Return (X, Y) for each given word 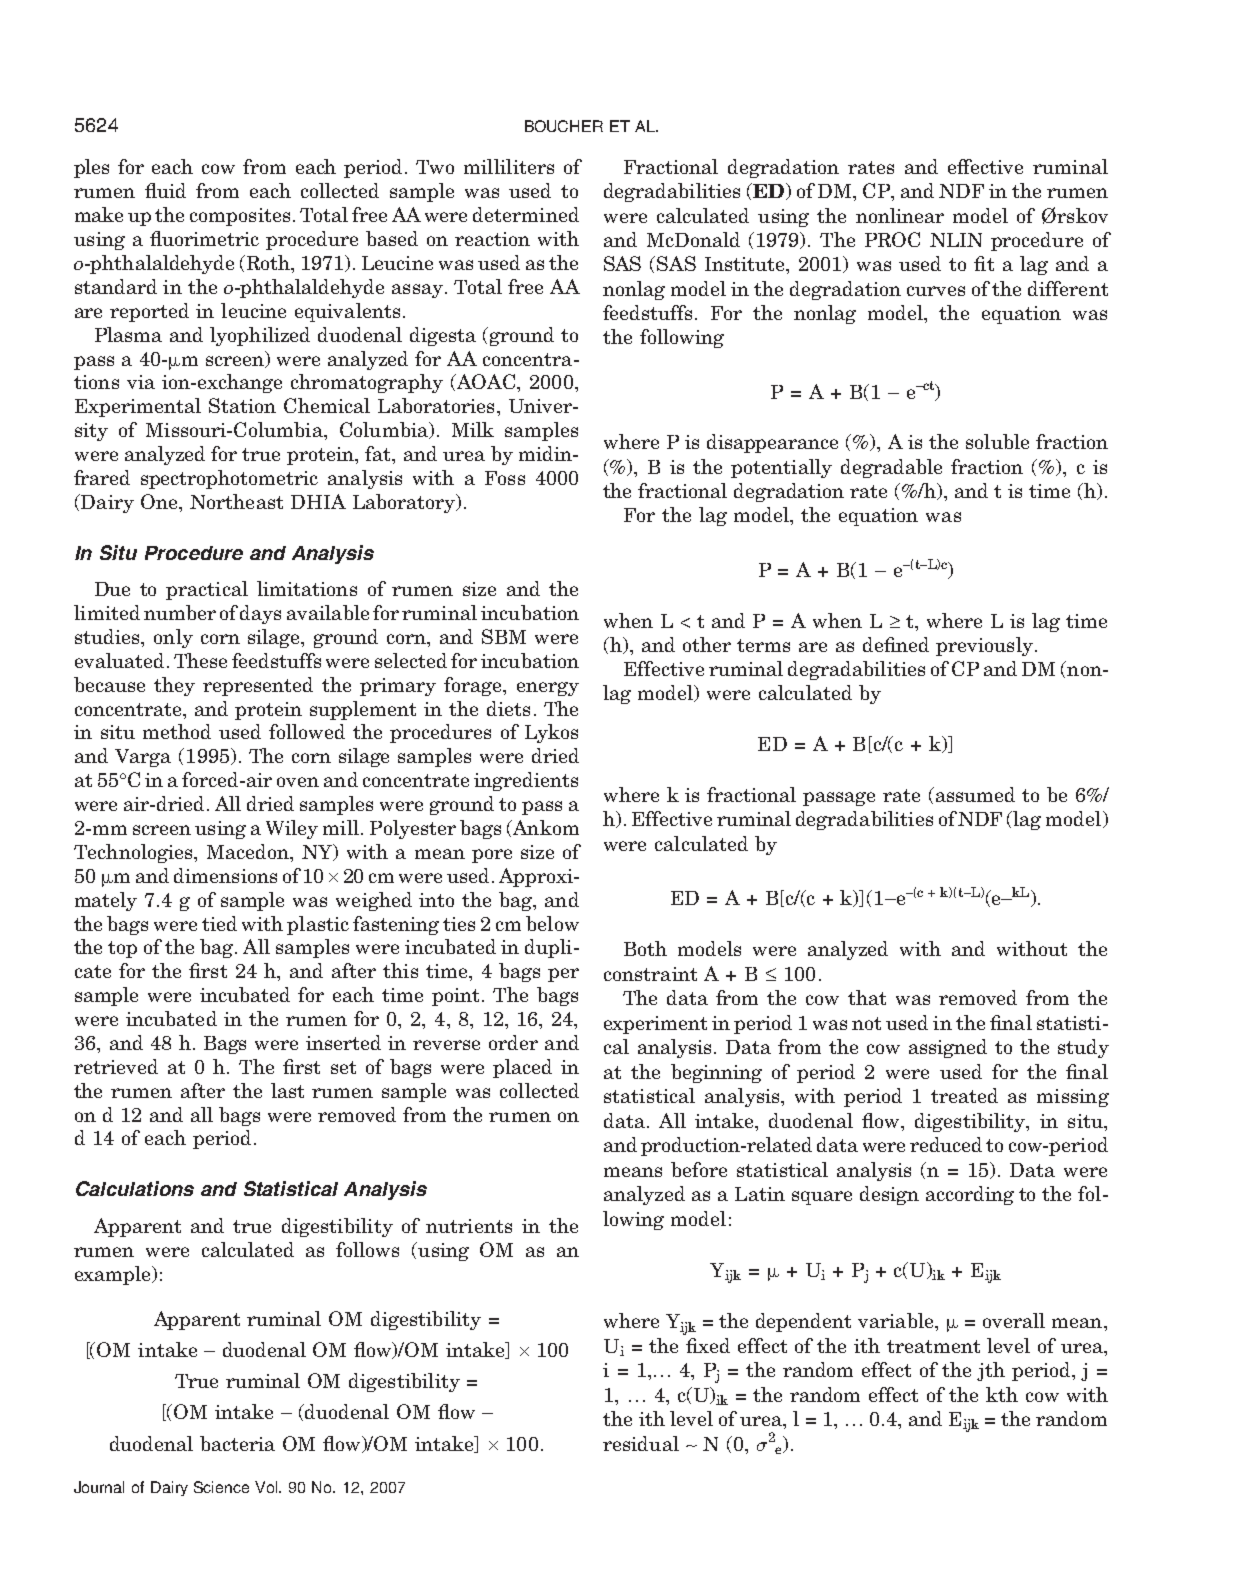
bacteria (237, 1443)
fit (984, 263)
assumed (974, 794)
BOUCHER (564, 126)
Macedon (249, 851)
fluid (165, 190)
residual (641, 1443)
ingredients (526, 781)
